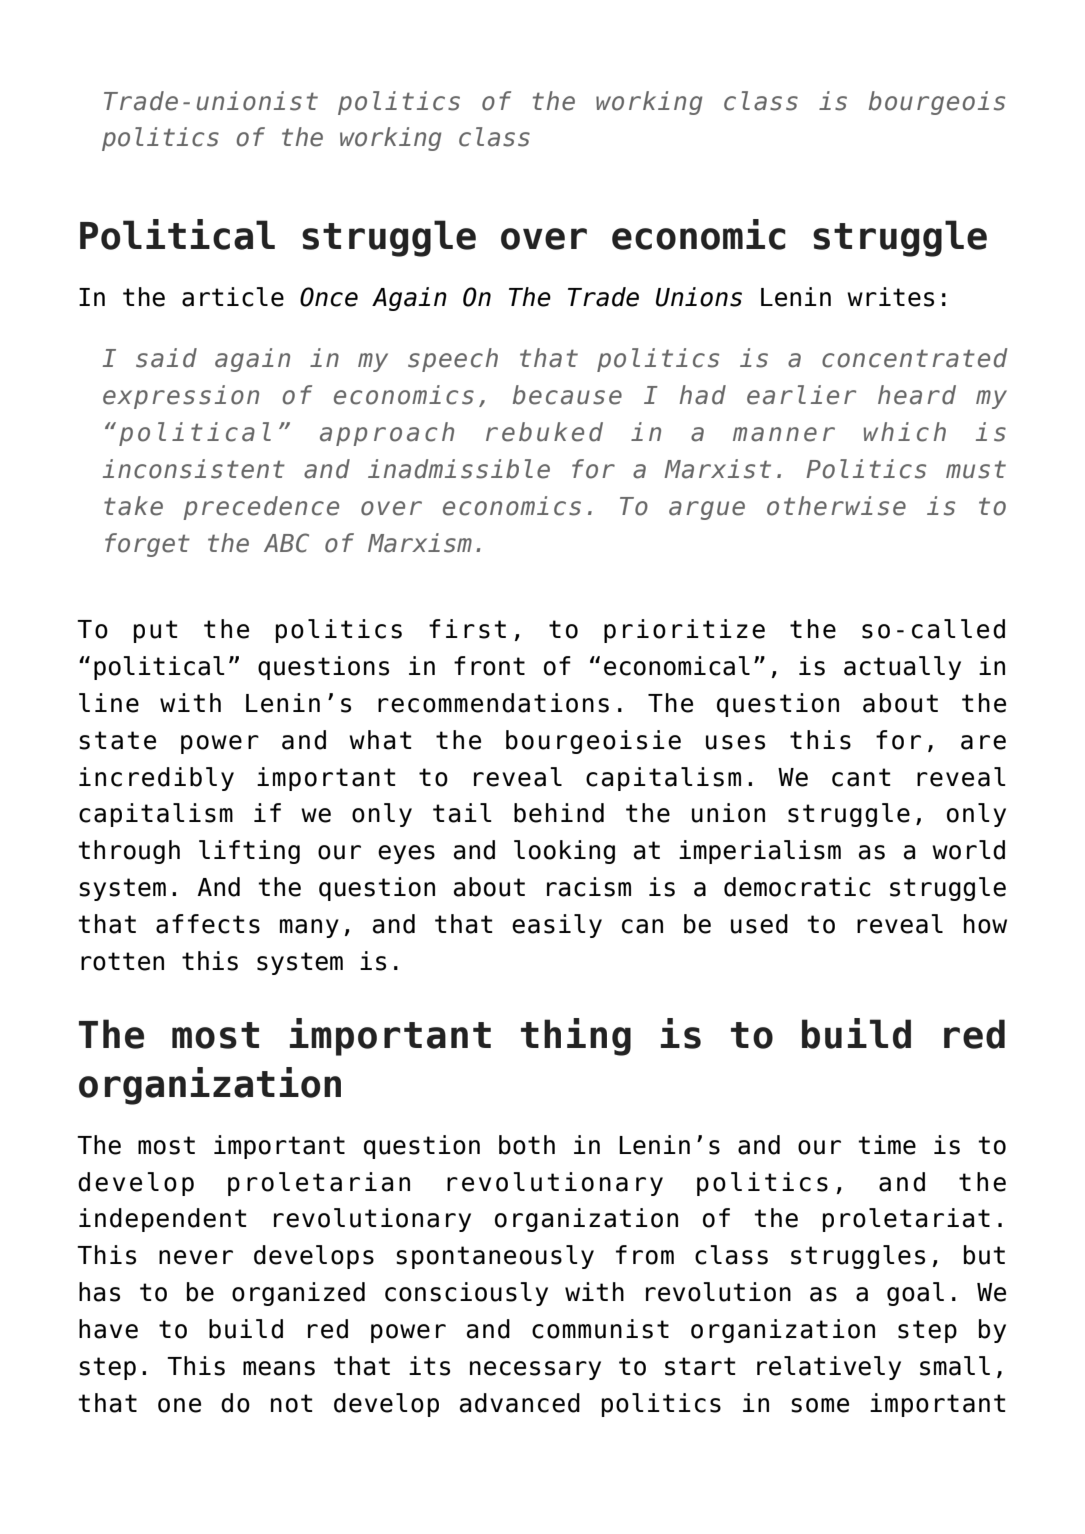 Image resolution: width=1085 pixels, height=1534 pixels. Describe the element at coordinates (453, 360) in the document. I see `speech` at that location.
